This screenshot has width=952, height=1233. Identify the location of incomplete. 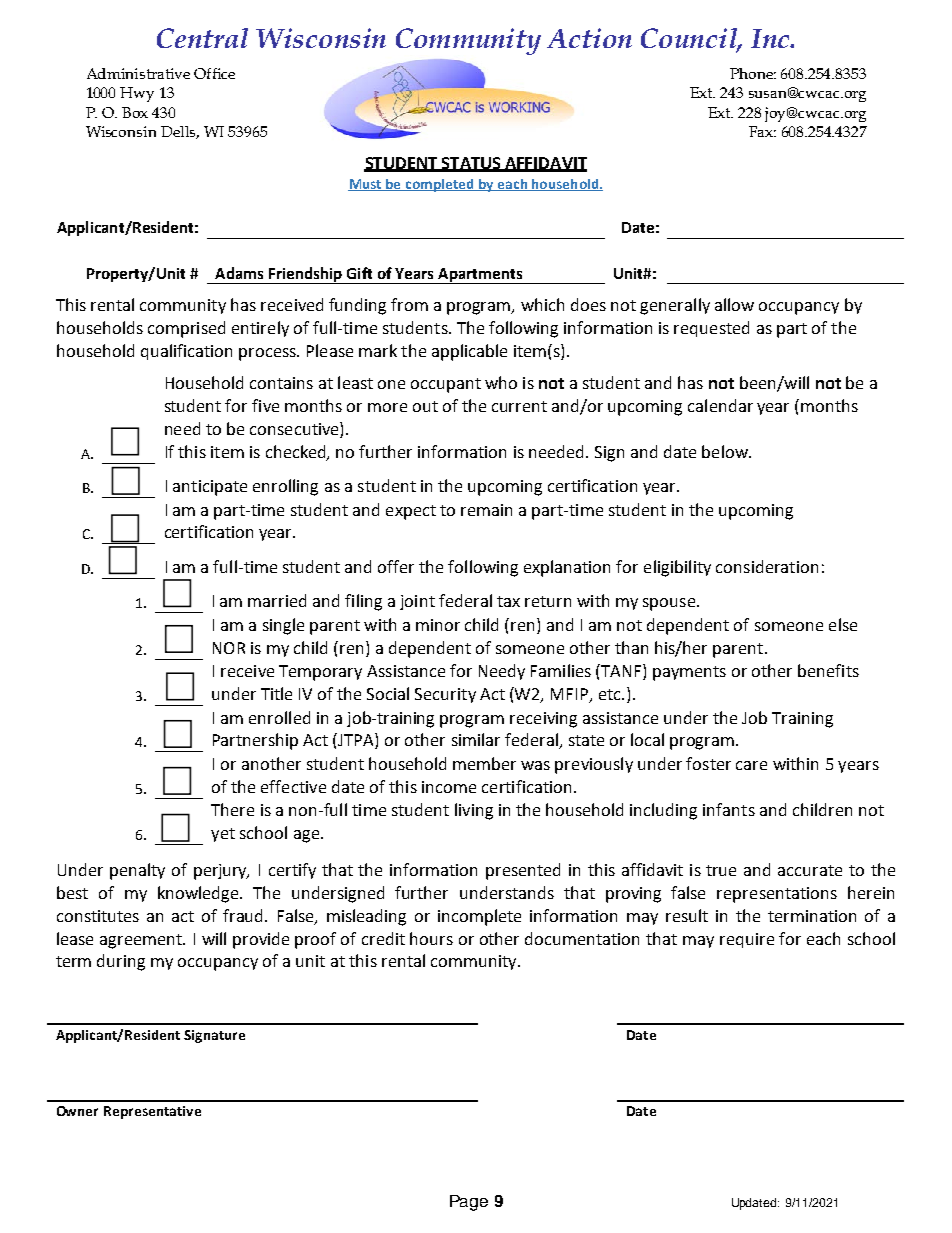
(479, 917).
